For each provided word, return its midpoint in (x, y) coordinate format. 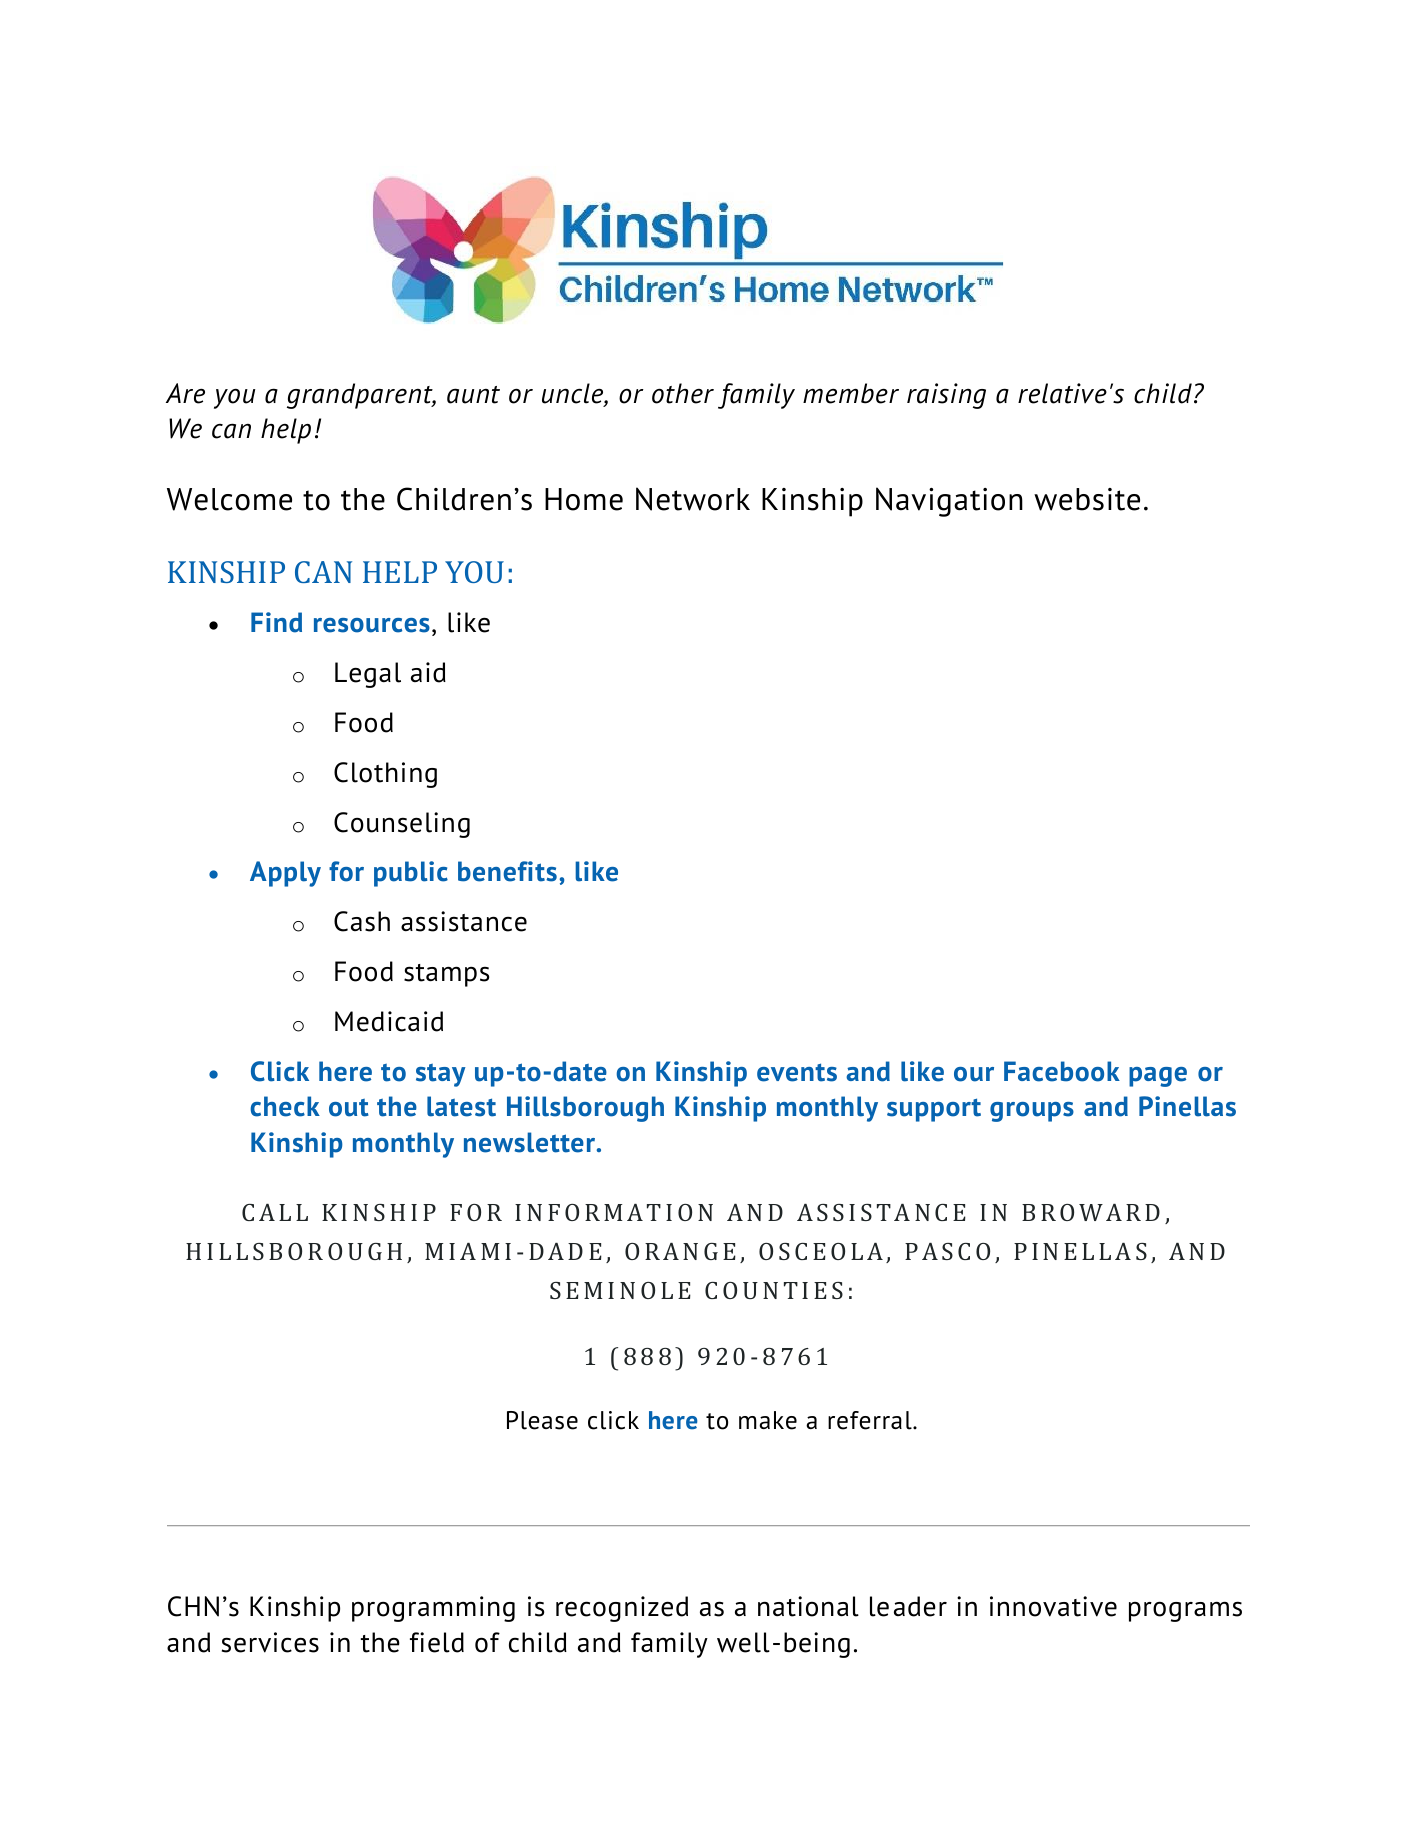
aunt (473, 395)
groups (1032, 1112)
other (683, 393)
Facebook (1062, 1071)
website (1087, 499)
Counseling (402, 825)
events (797, 1072)
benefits (507, 871)
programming (433, 1609)
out (349, 1108)
